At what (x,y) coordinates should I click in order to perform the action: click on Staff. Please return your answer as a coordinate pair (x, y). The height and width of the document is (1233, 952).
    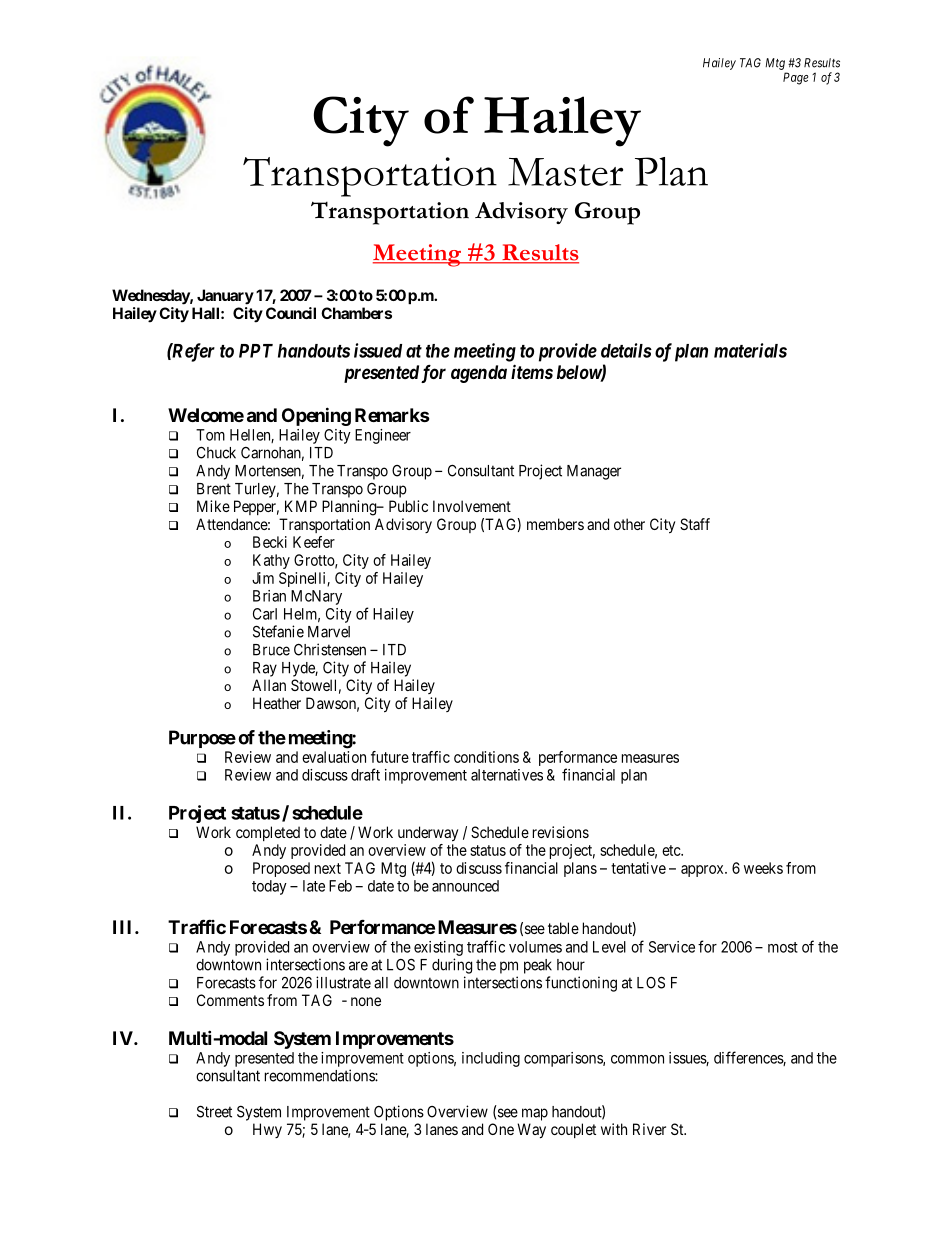
    Looking at the image, I should click on (695, 524).
